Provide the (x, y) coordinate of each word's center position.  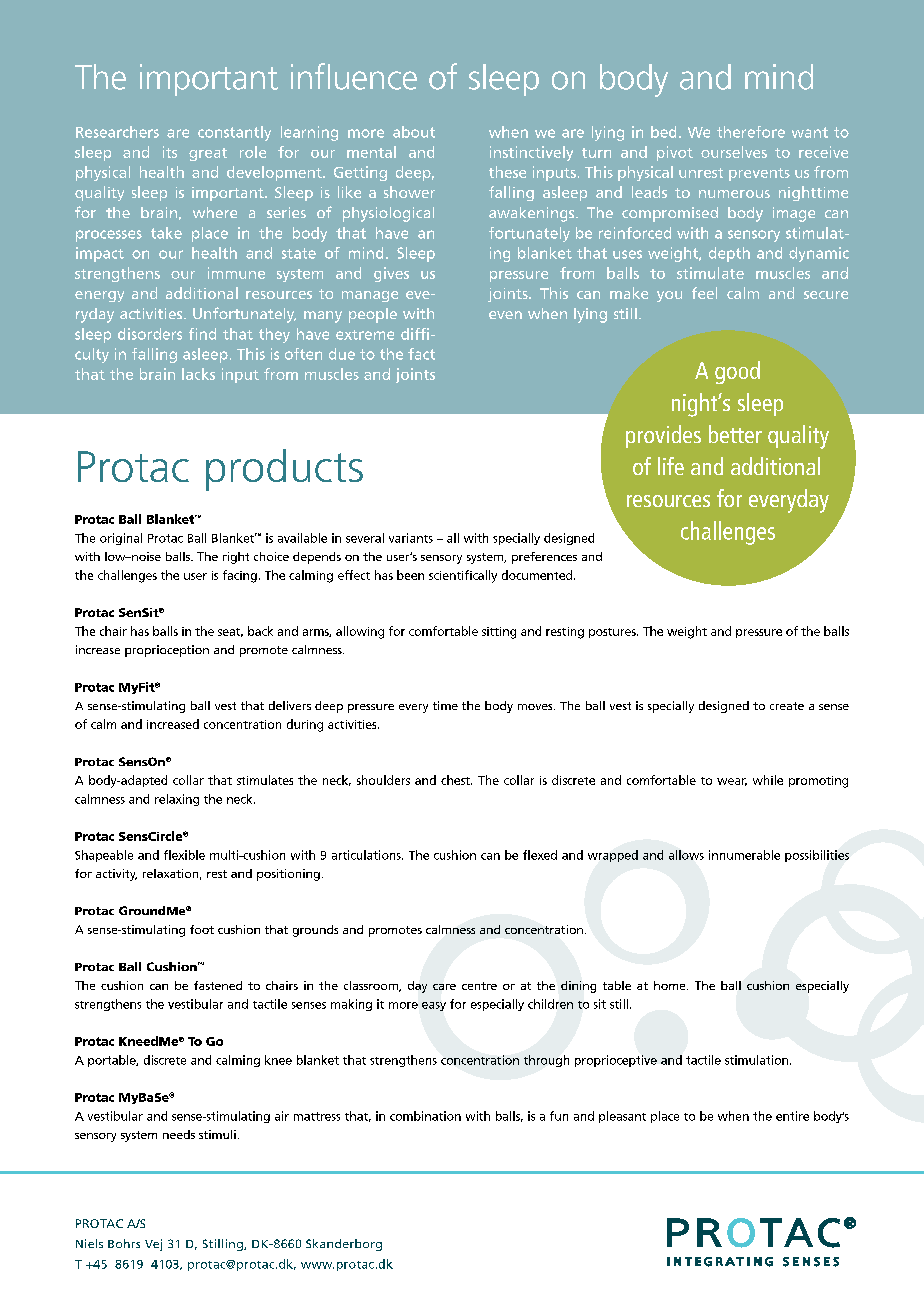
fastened (218, 985)
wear (732, 782)
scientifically (463, 576)
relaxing (177, 800)
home (671, 985)
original (121, 539)
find (202, 334)
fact (421, 354)
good (737, 372)
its (170, 152)
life (671, 466)
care (444, 987)
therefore (751, 132)
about (414, 132)
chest (456, 780)
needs (179, 1134)
